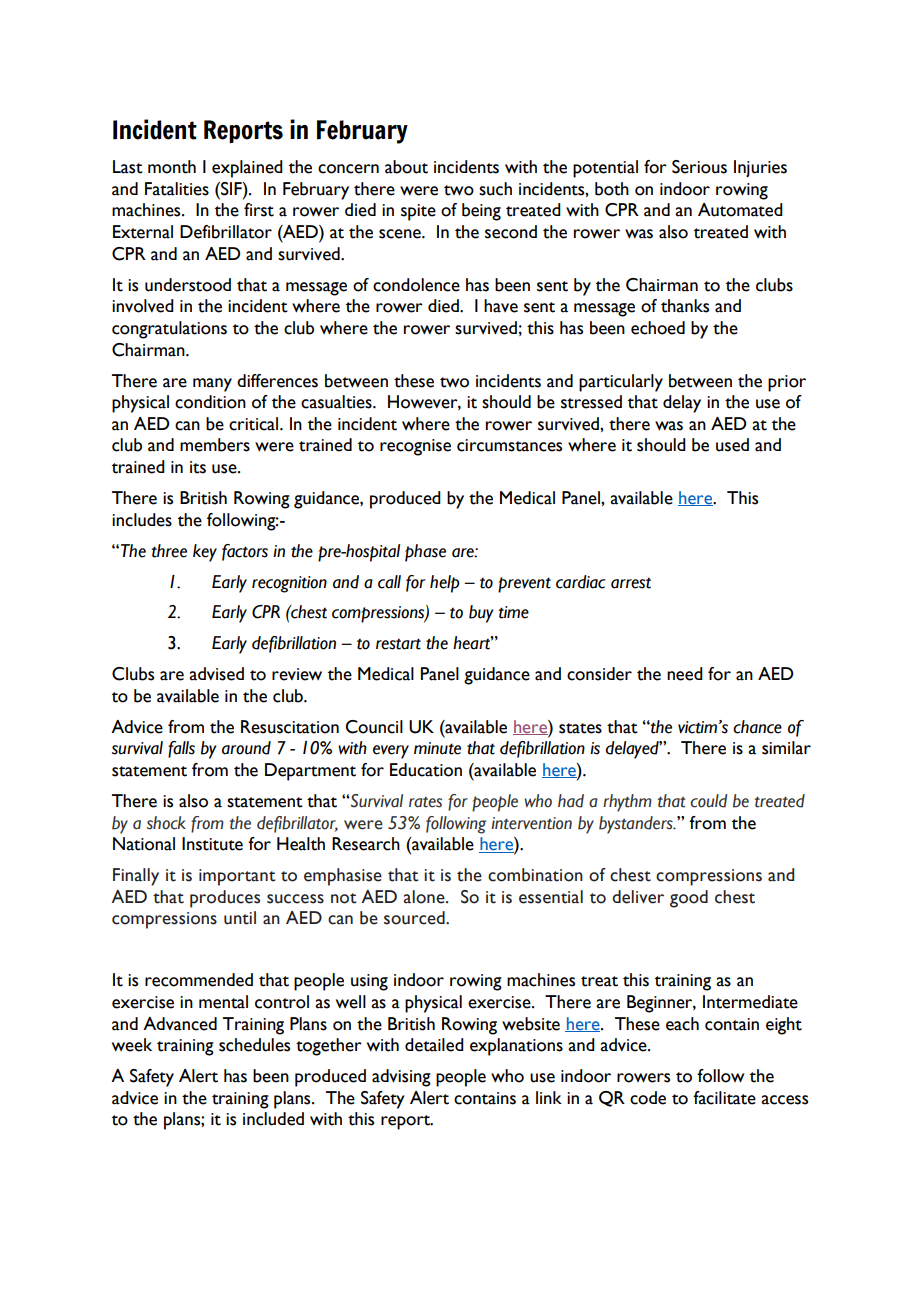  I want to click on included, so click(273, 1119).
